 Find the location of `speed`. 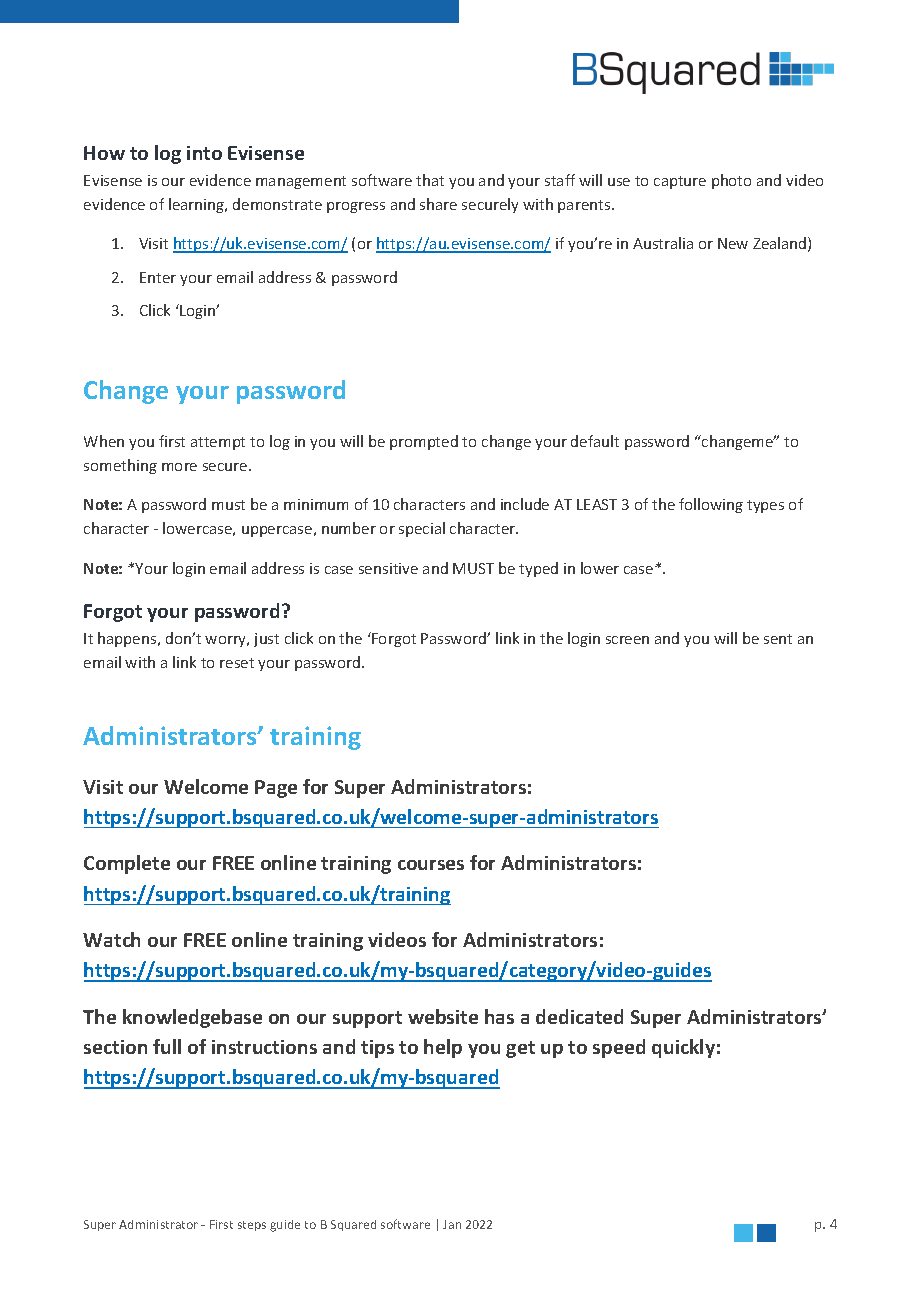

speed is located at coordinates (619, 1048).
